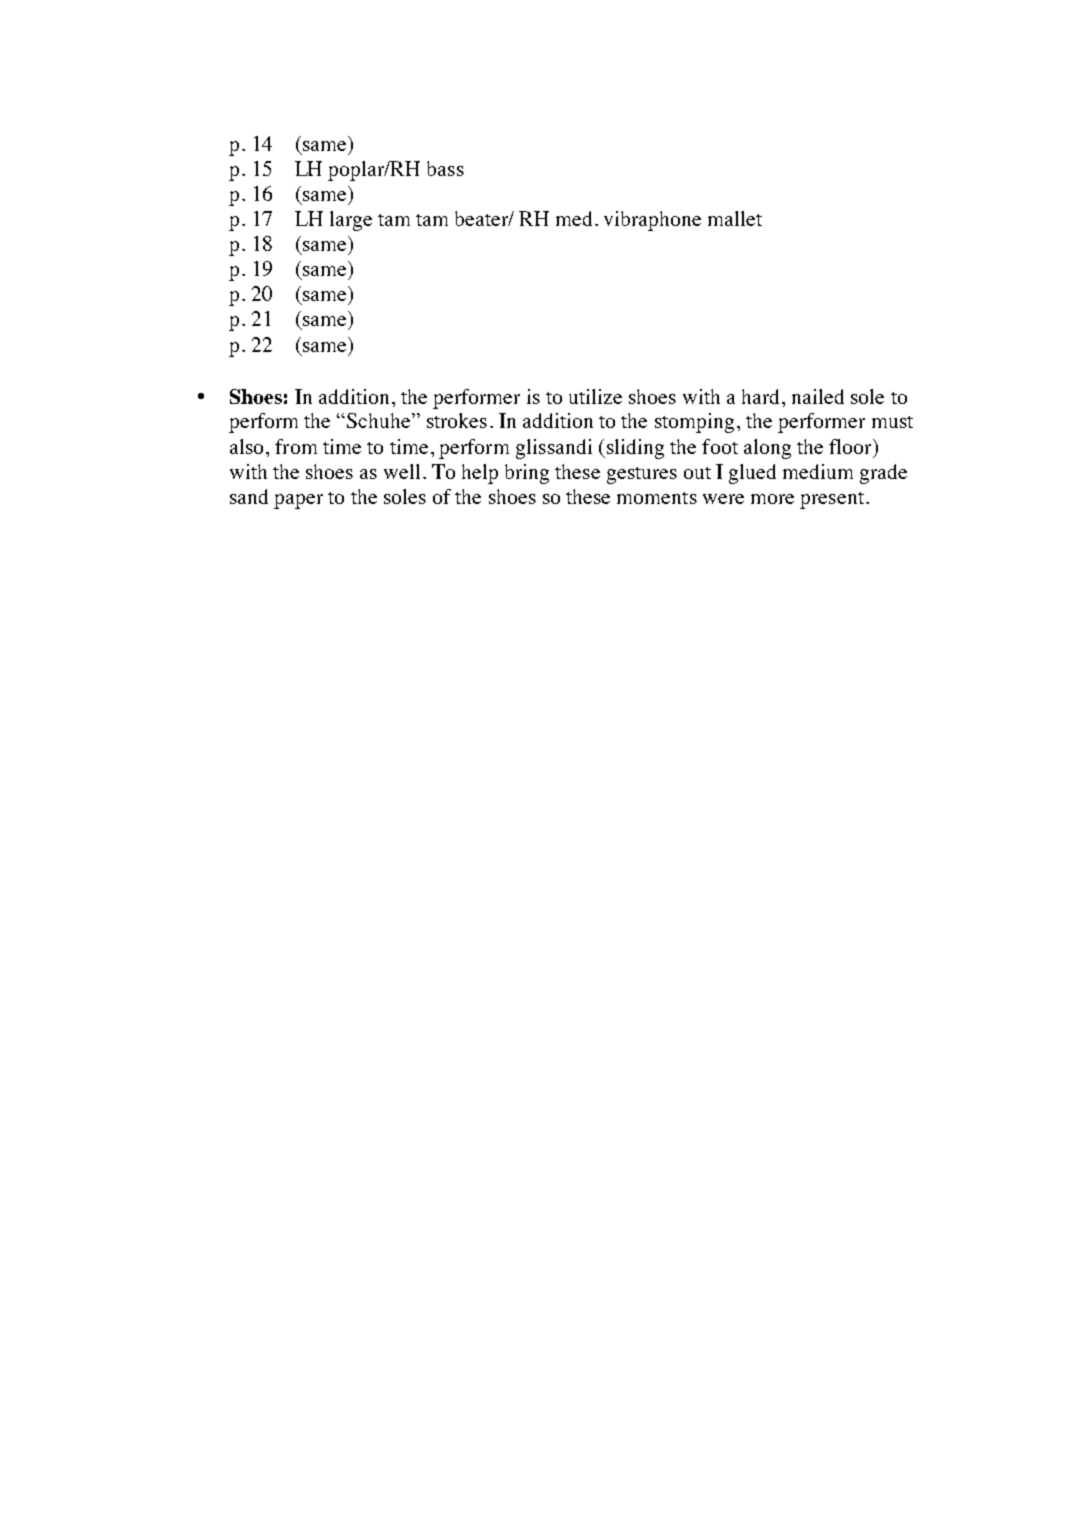  Describe the element at coordinates (694, 423) in the screenshot. I see `stomping` at that location.
